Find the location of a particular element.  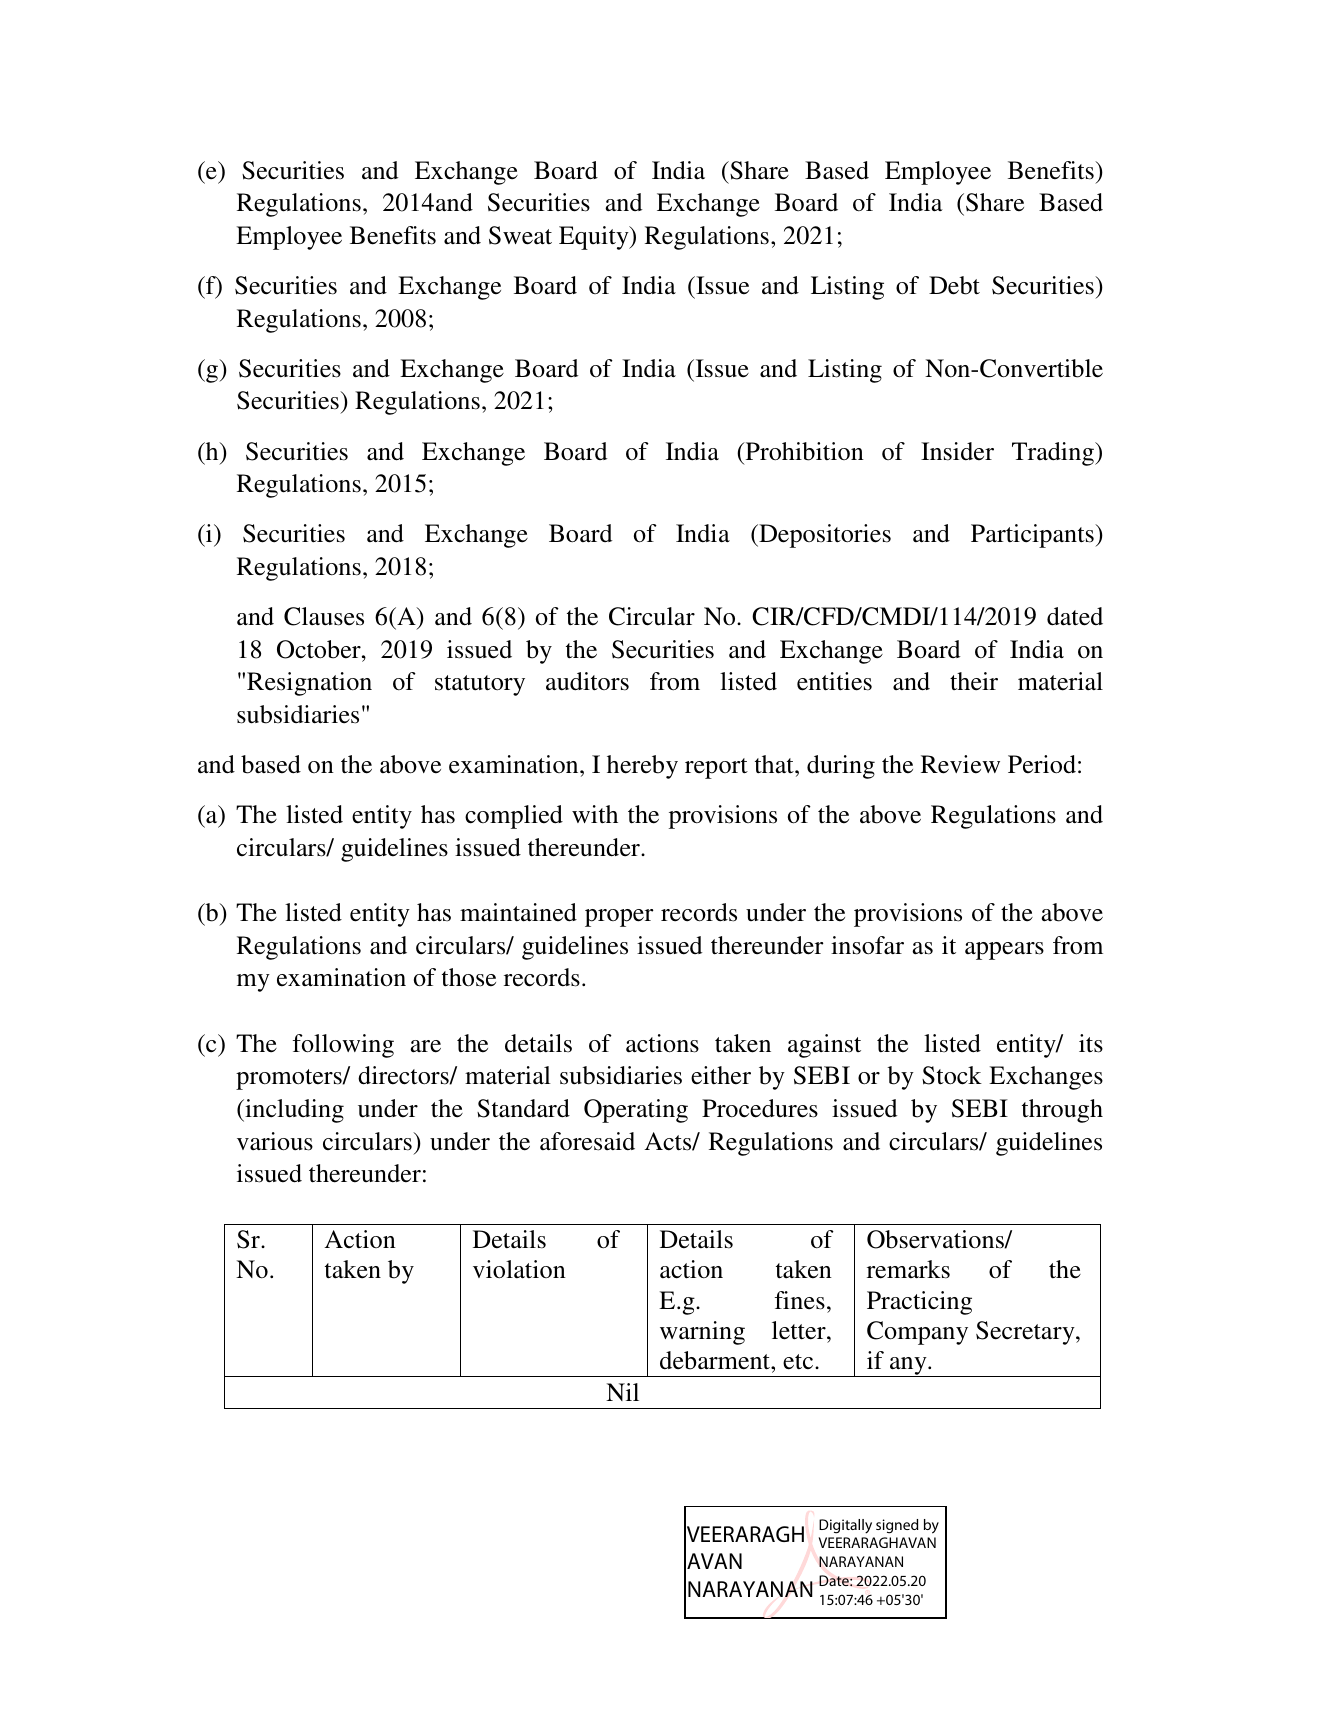

violation is located at coordinates (519, 1269).
